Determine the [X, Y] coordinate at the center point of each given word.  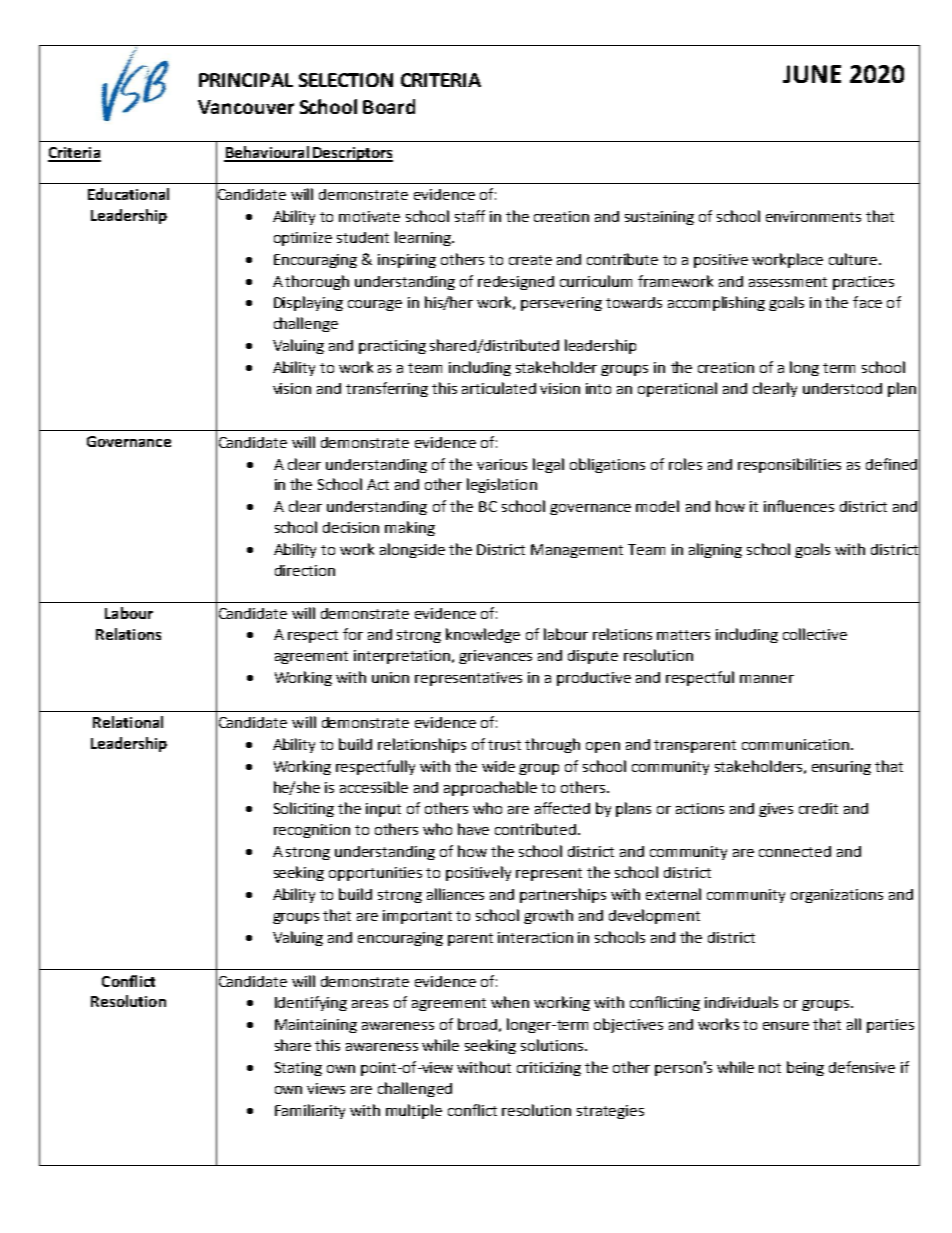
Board [389, 106]
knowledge [483, 635]
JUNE [812, 74]
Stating [298, 1069]
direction [305, 570]
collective [815, 634]
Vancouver [246, 107]
